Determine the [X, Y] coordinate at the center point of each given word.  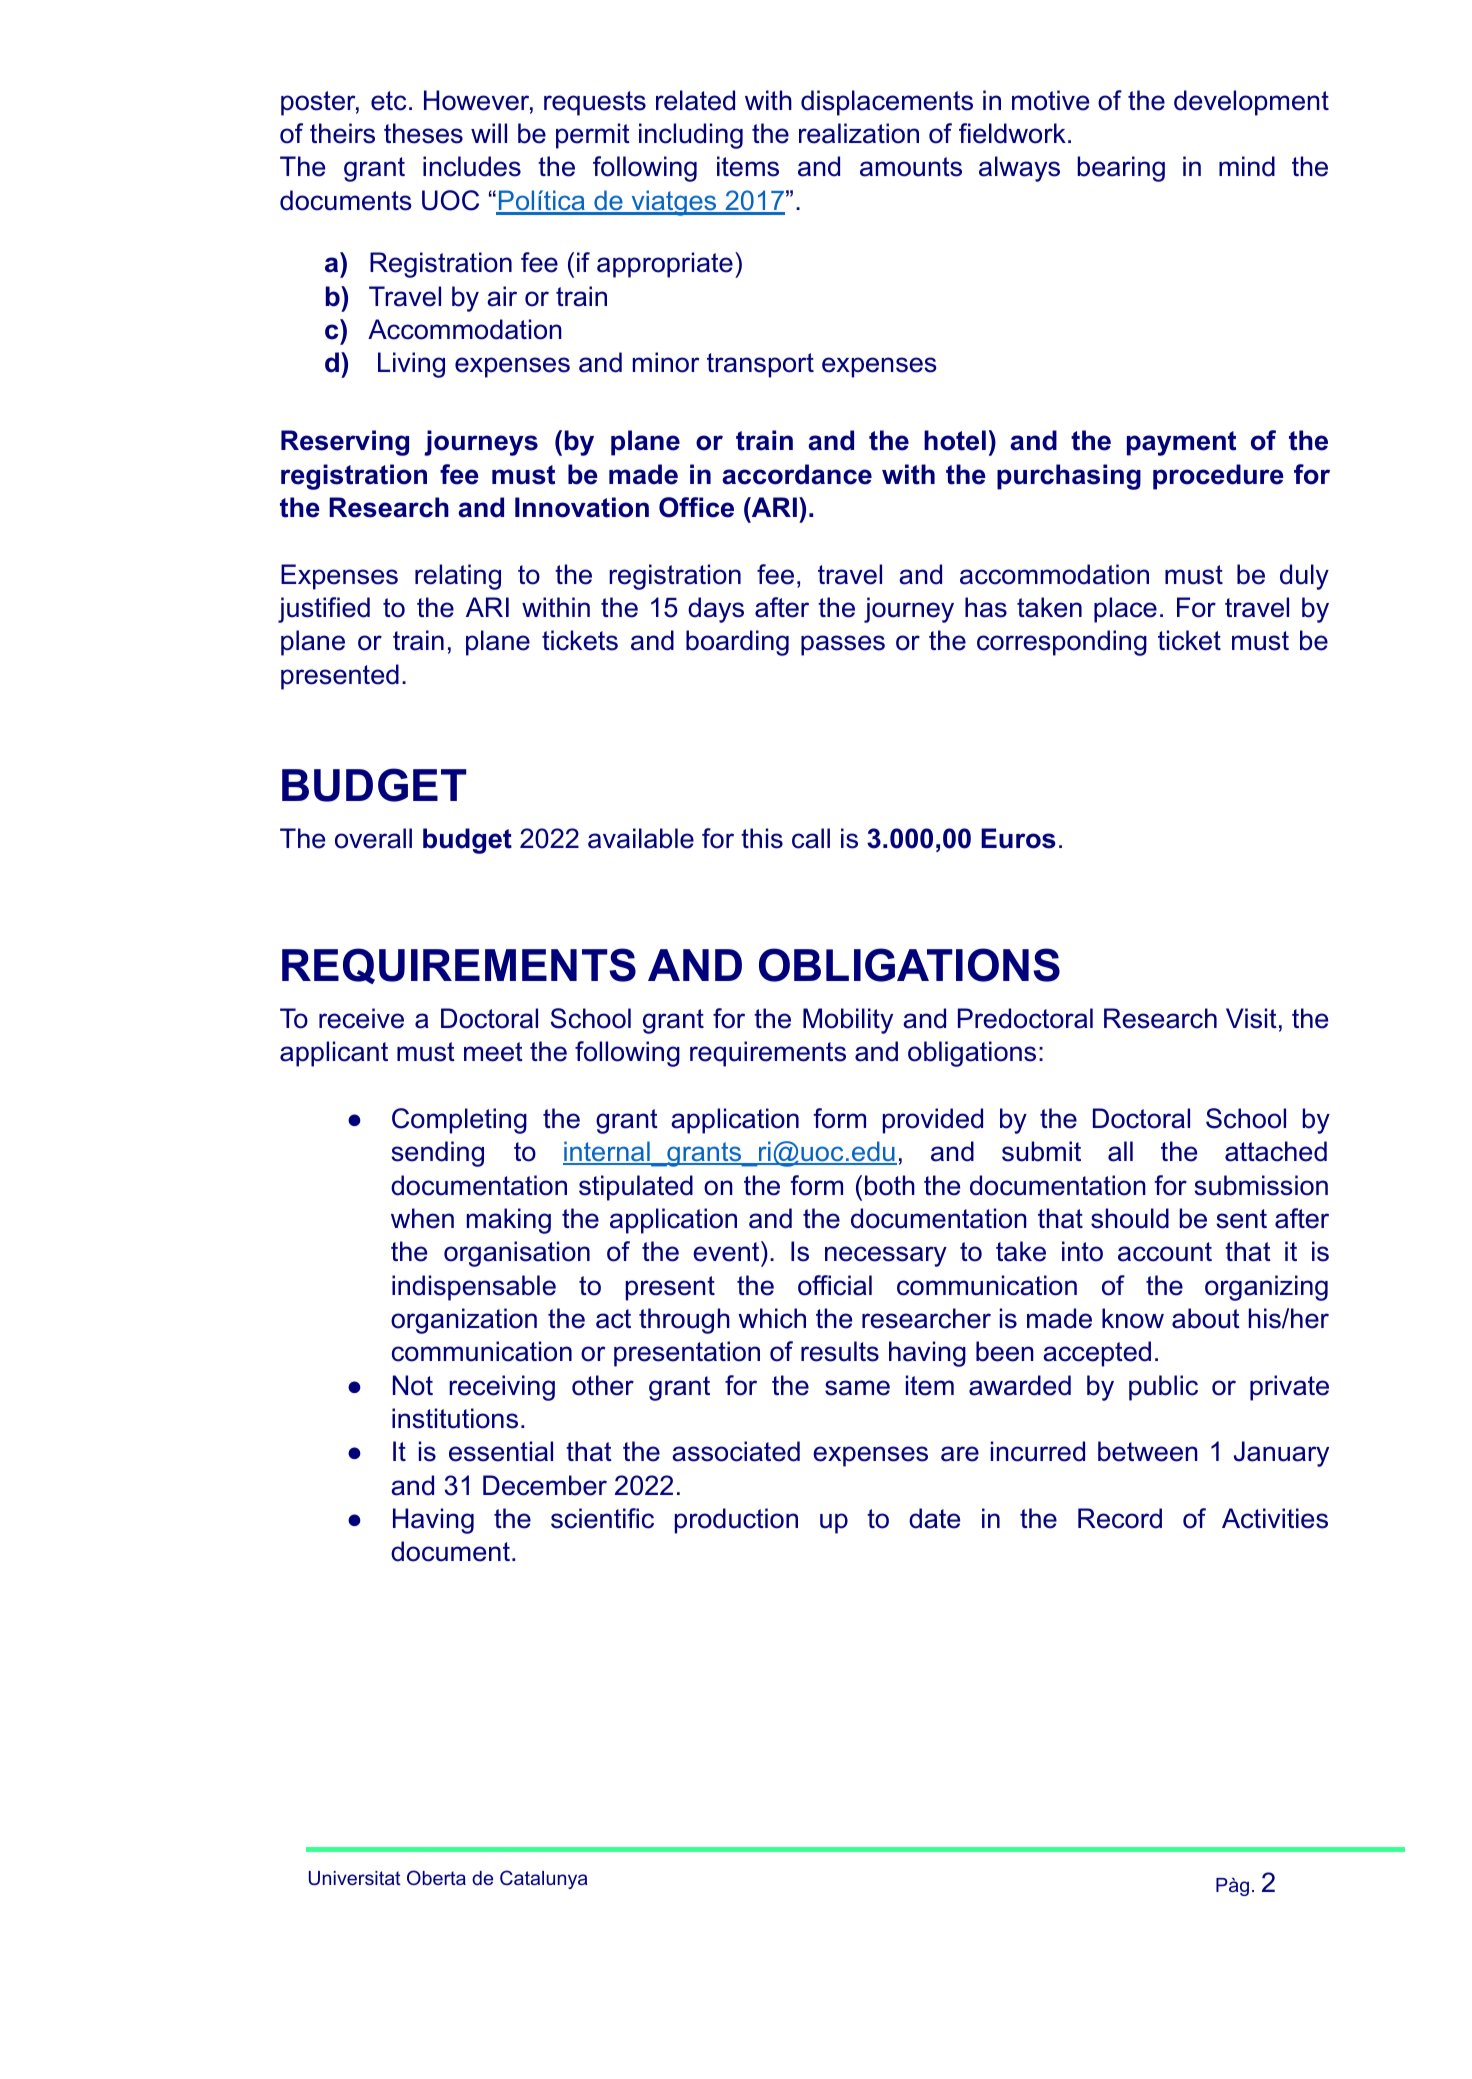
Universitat [355, 1878]
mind [1247, 166]
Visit [1251, 1018]
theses [423, 133]
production [736, 1521]
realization [859, 133]
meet [493, 1052]
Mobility [848, 1021]
